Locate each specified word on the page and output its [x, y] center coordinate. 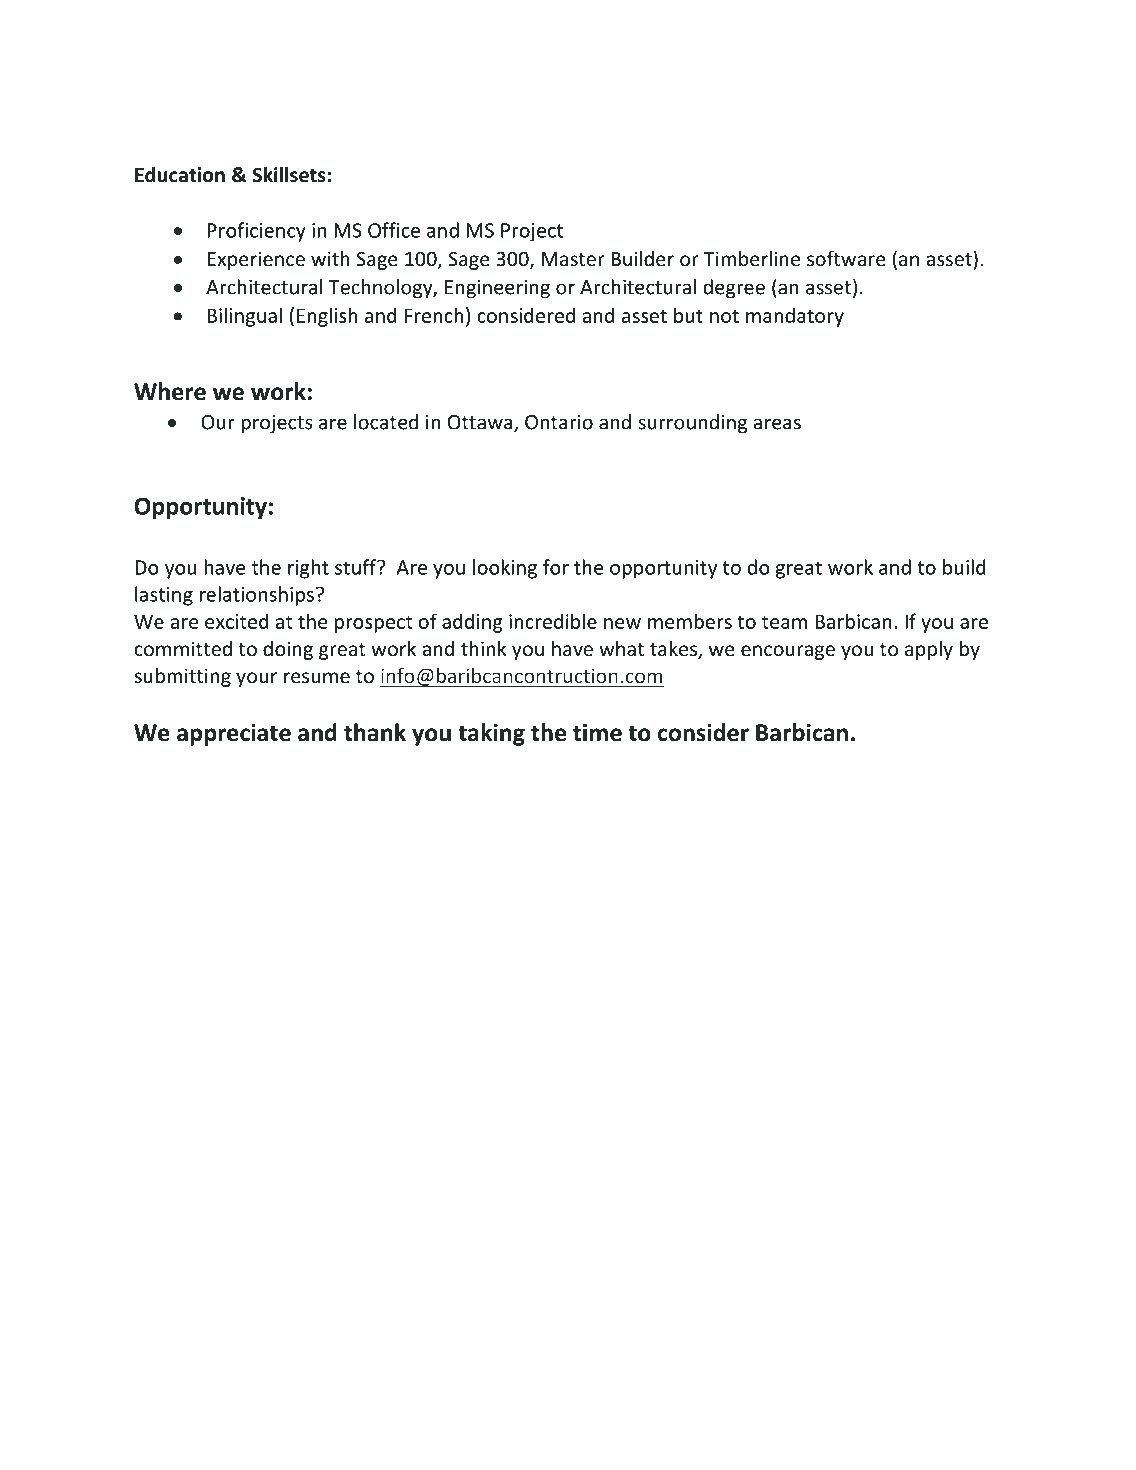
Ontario [559, 422]
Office [394, 230]
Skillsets [290, 175]
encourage [788, 652]
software [846, 258]
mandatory [795, 317]
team [784, 622]
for [556, 567]
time [597, 732]
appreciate [234, 734]
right [308, 569]
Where [170, 391]
